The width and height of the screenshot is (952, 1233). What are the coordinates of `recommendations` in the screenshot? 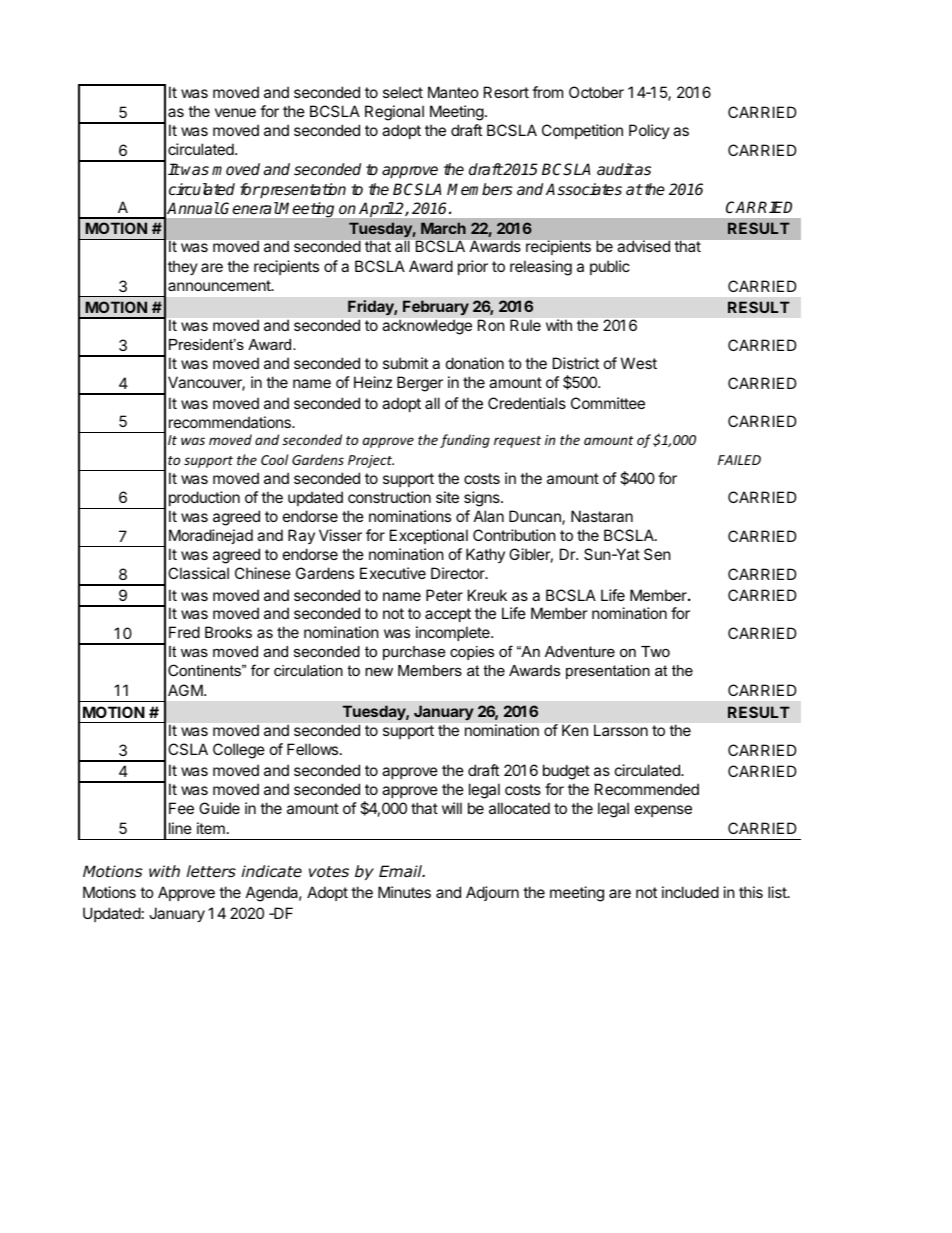 It's located at (231, 422).
